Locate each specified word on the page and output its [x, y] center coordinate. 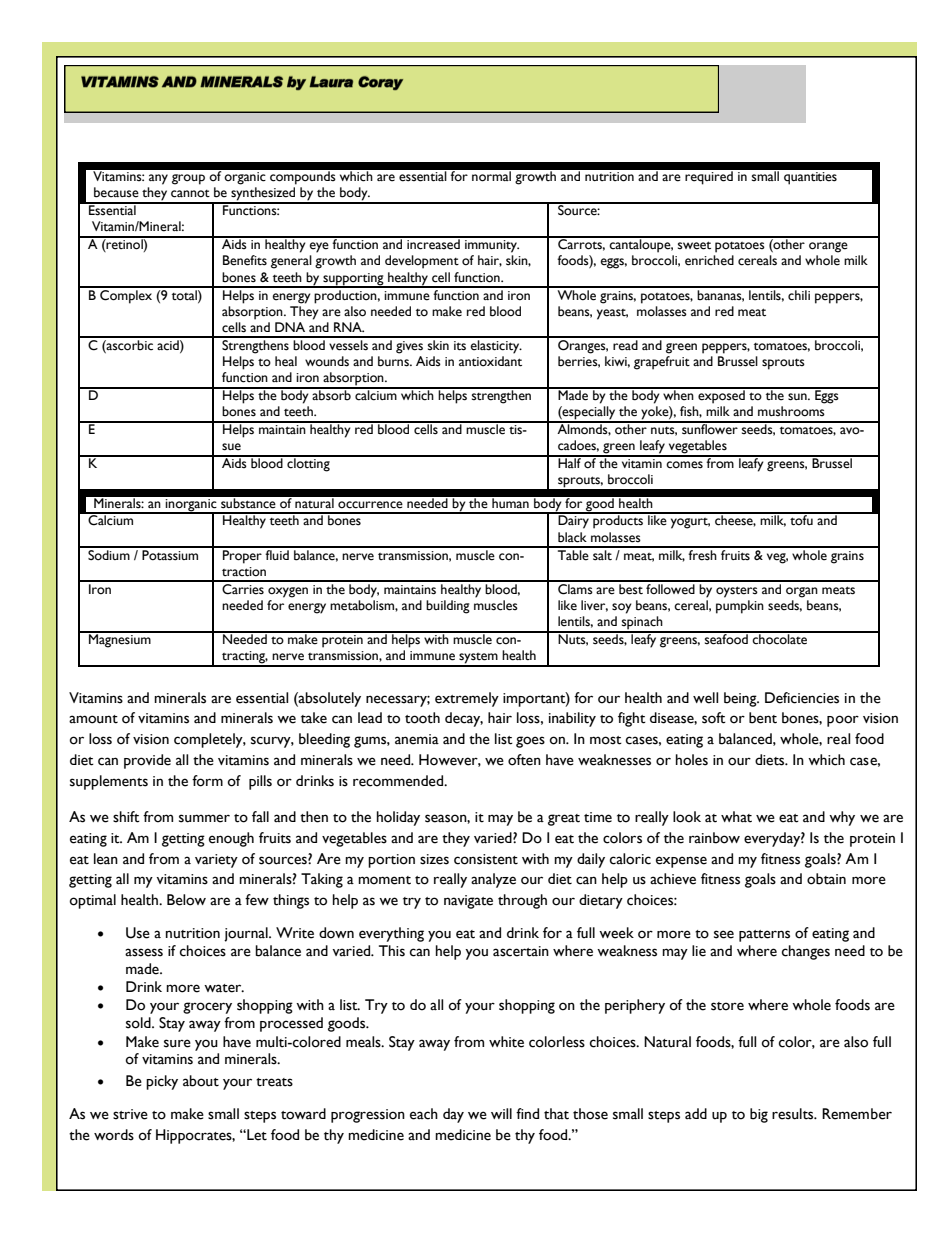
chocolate [780, 638]
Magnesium [120, 640]
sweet [694, 245]
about [201, 1081]
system [478, 659]
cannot [190, 194]
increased [433, 243]
